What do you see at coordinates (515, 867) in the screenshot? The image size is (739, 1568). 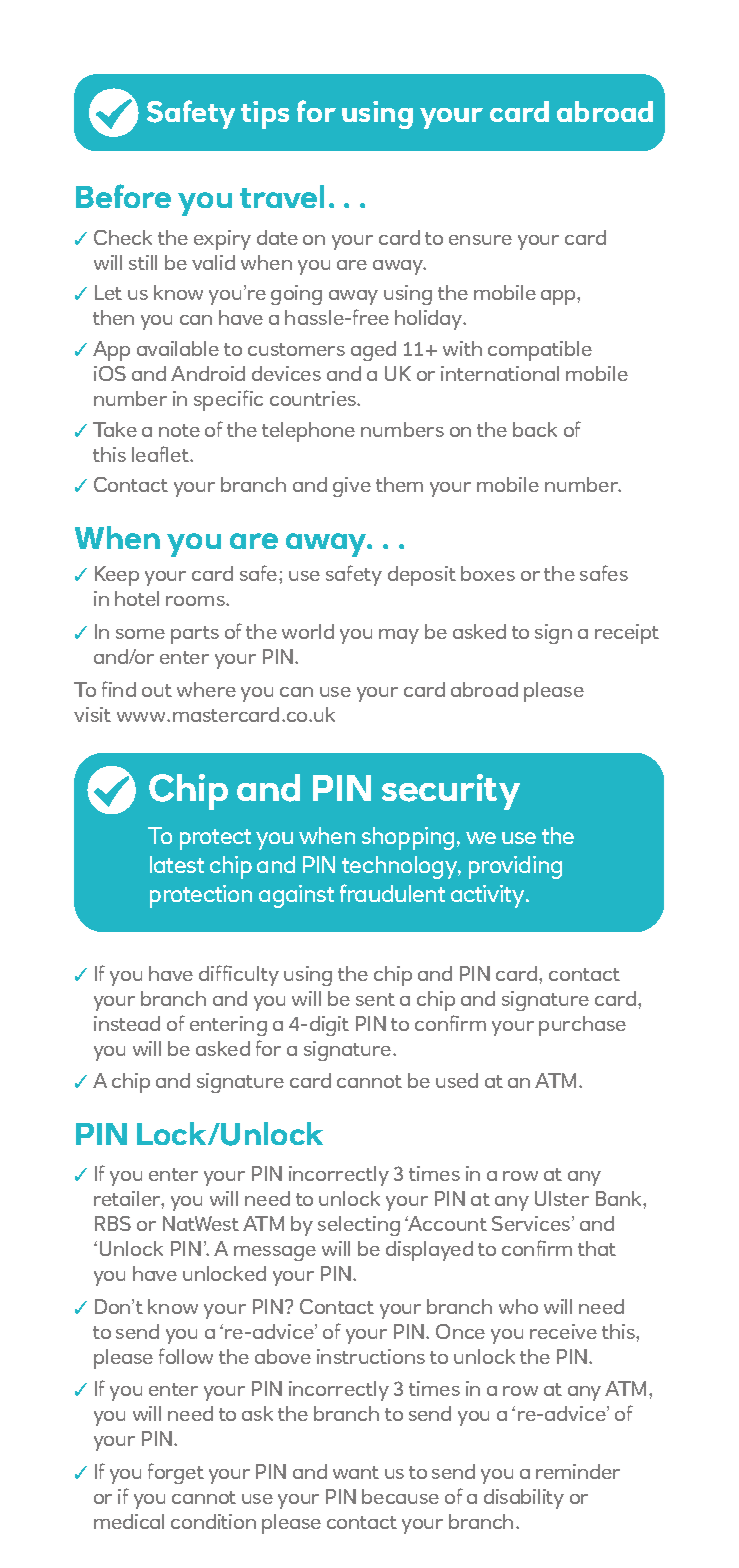 I see `providing` at bounding box center [515, 867].
